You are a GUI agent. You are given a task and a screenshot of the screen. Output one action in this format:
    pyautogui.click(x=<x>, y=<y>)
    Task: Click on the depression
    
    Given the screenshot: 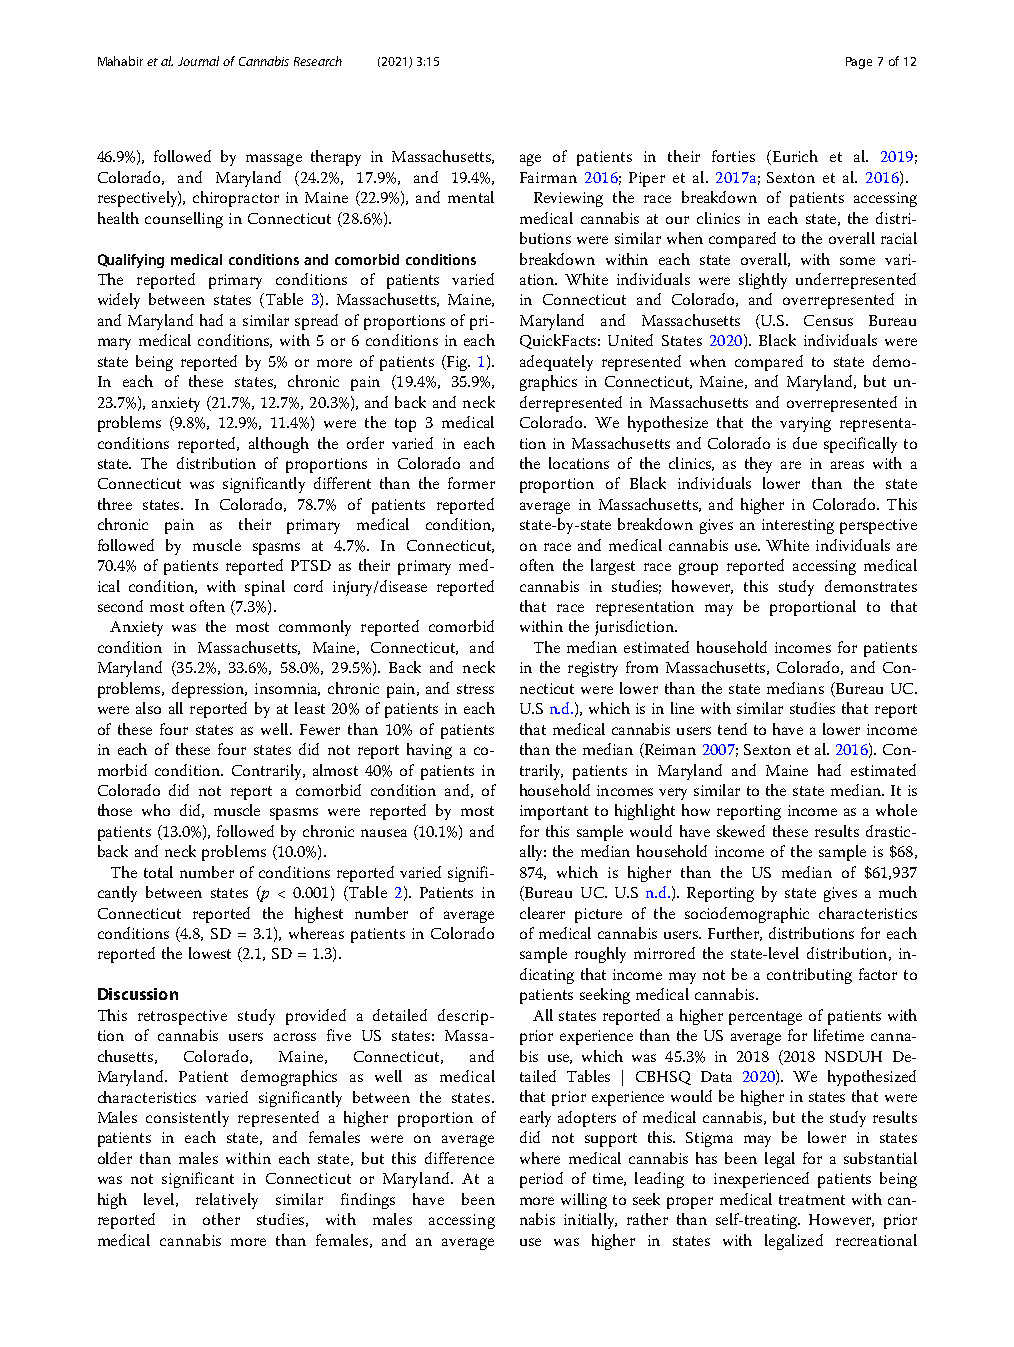 What is the action you would take?
    pyautogui.click(x=209, y=690)
